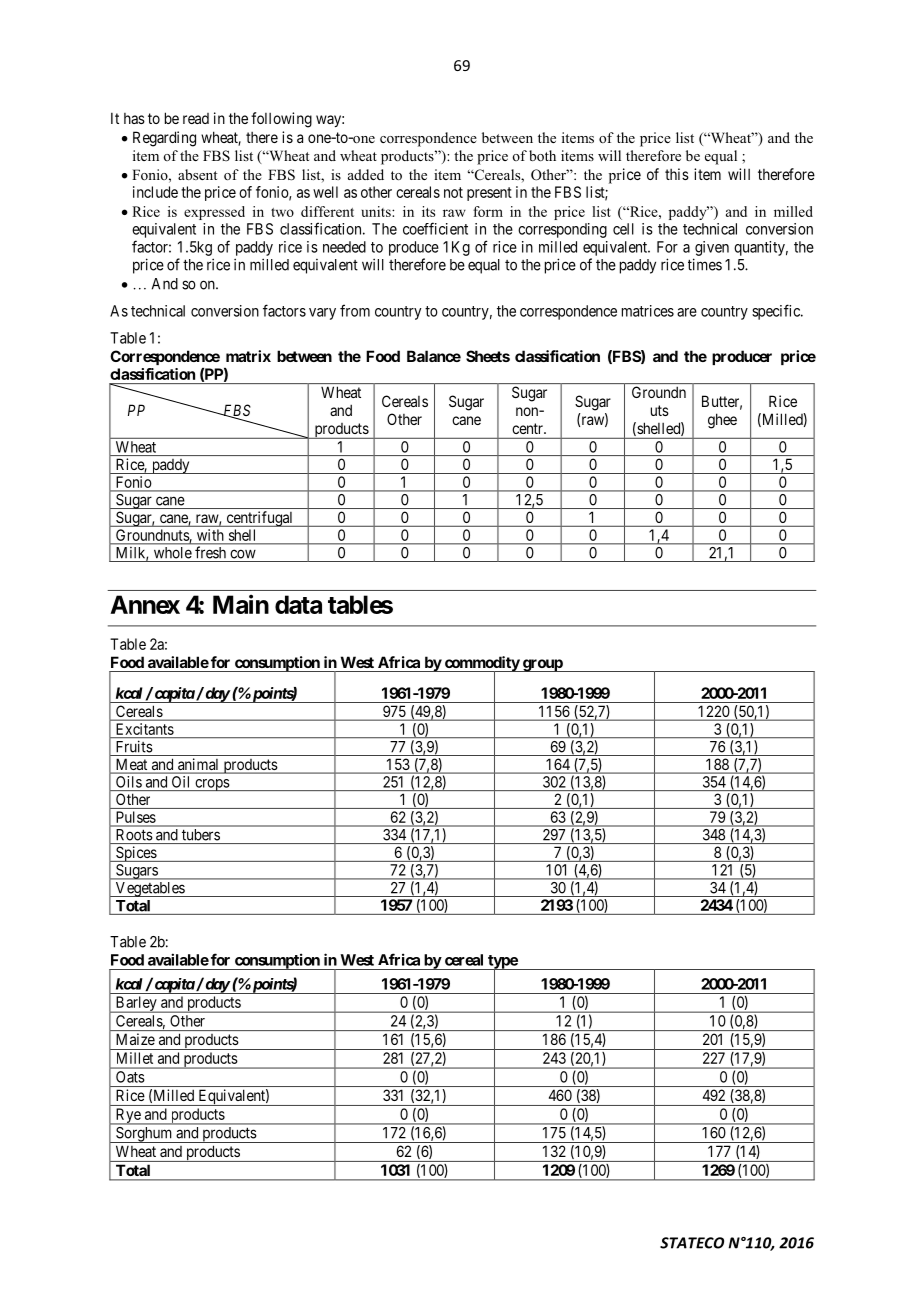 Image resolution: width=924 pixels, height=1308 pixels. Describe the element at coordinates (212, 785) in the document. I see `crops` at that location.
